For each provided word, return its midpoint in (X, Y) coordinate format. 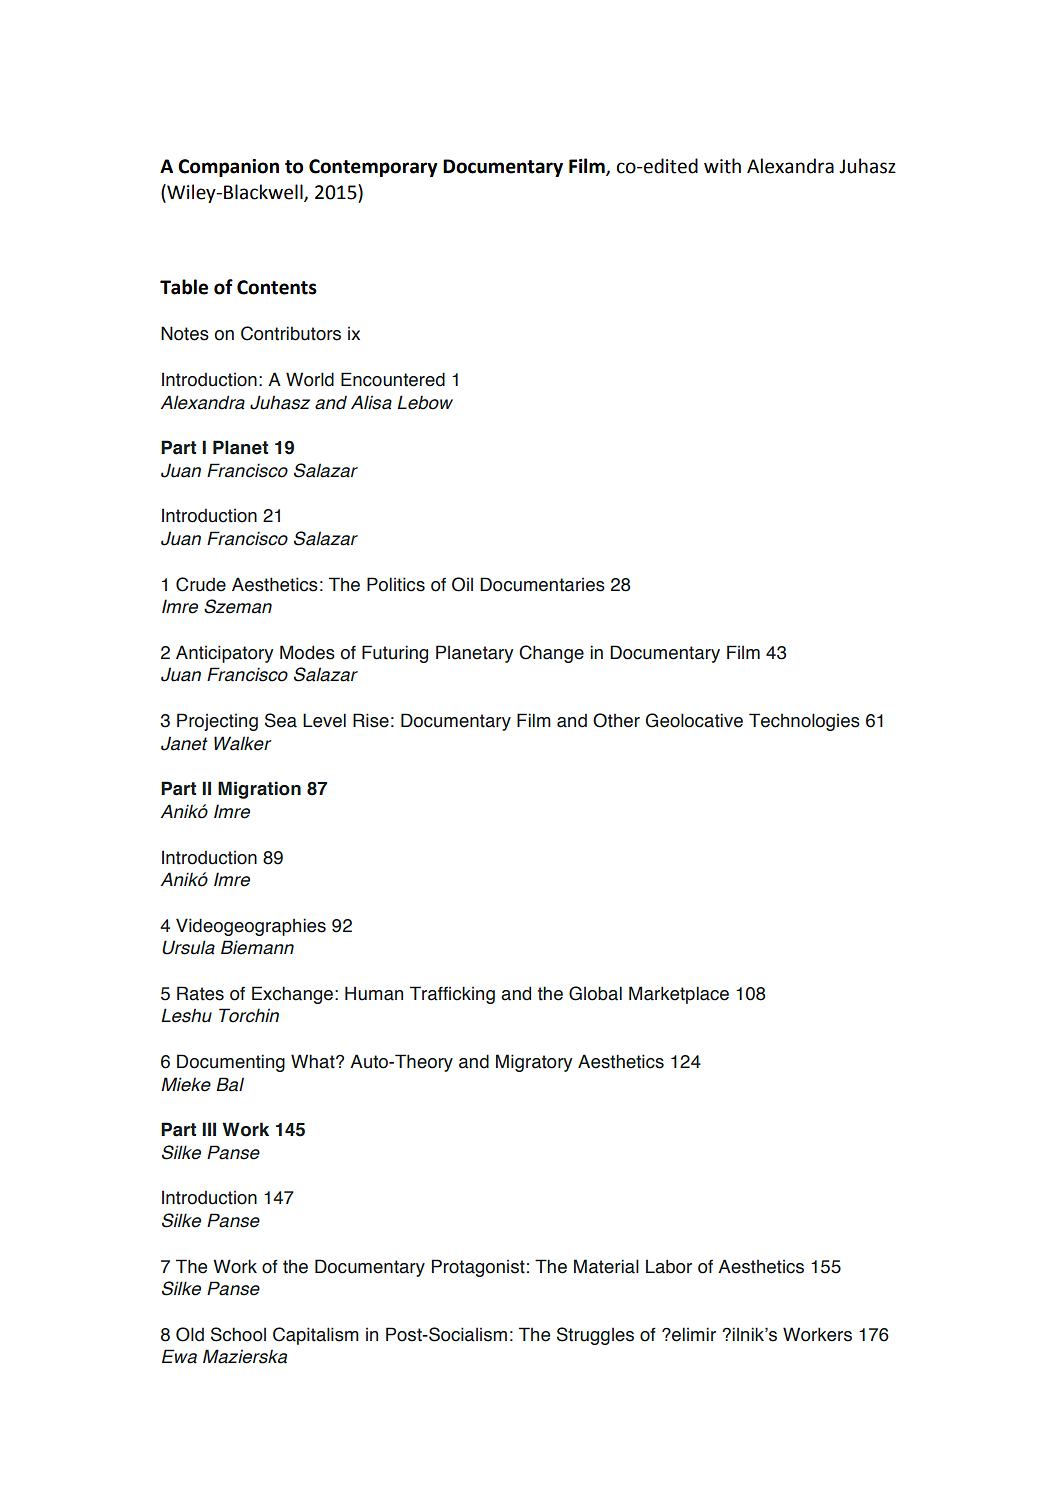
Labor (669, 1266)
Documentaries (542, 584)
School (238, 1334)
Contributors (291, 333)
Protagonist (478, 1268)
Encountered (393, 379)
